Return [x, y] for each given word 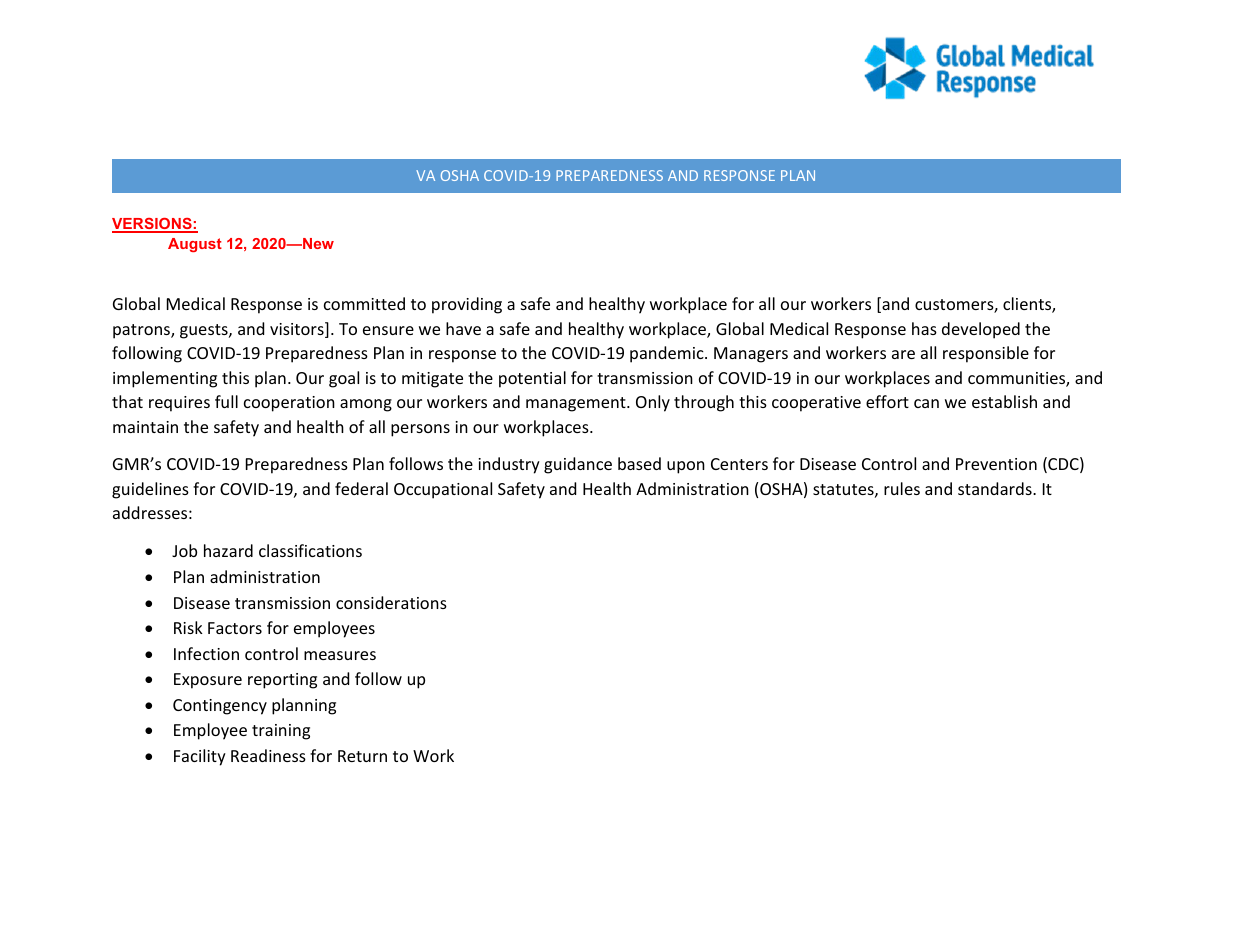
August [195, 245]
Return [362, 756]
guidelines [150, 490]
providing [467, 305]
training [281, 732]
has [924, 328]
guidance [578, 465]
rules [902, 488]
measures [340, 655]
